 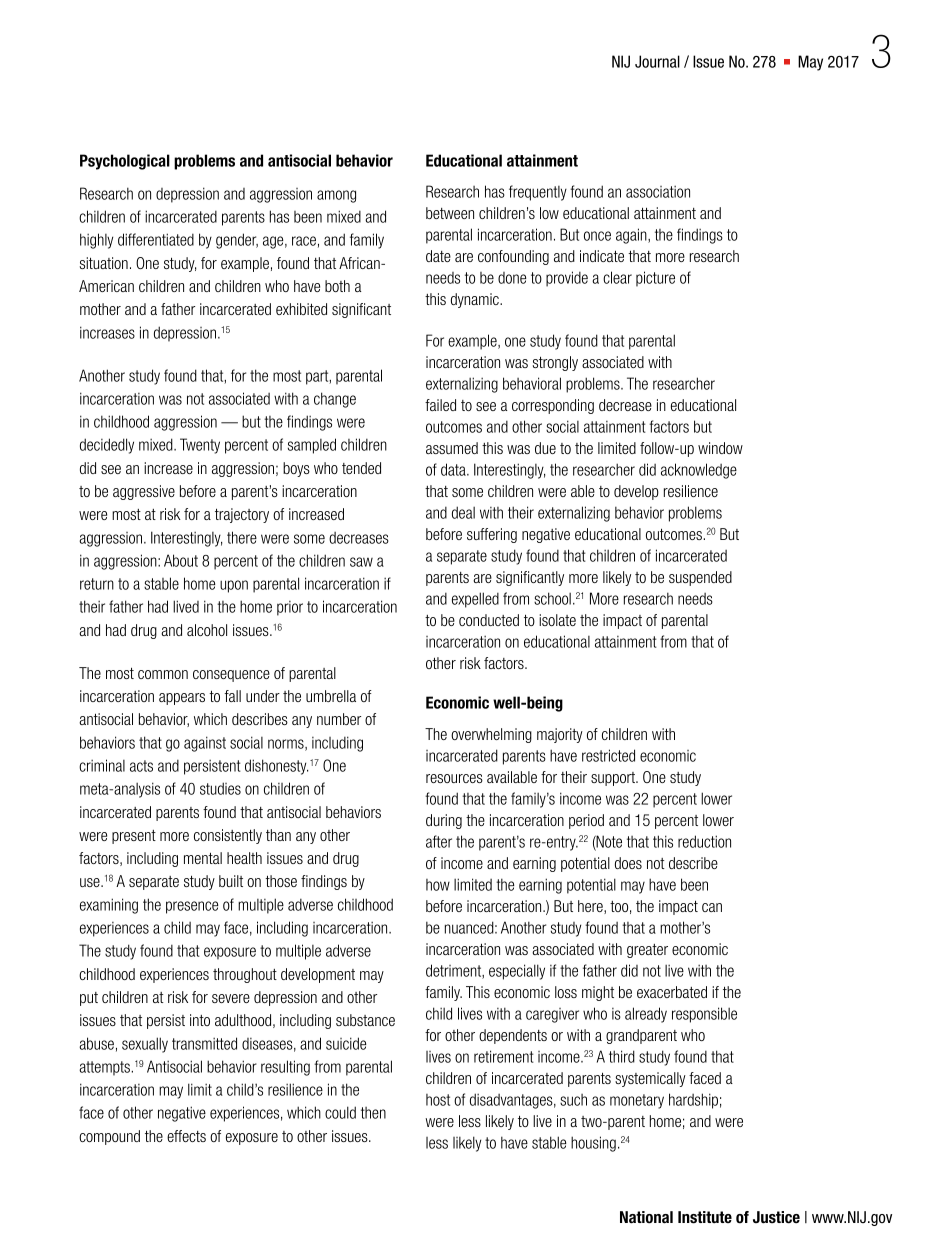 I want to click on dynamic, so click(x=476, y=300).
